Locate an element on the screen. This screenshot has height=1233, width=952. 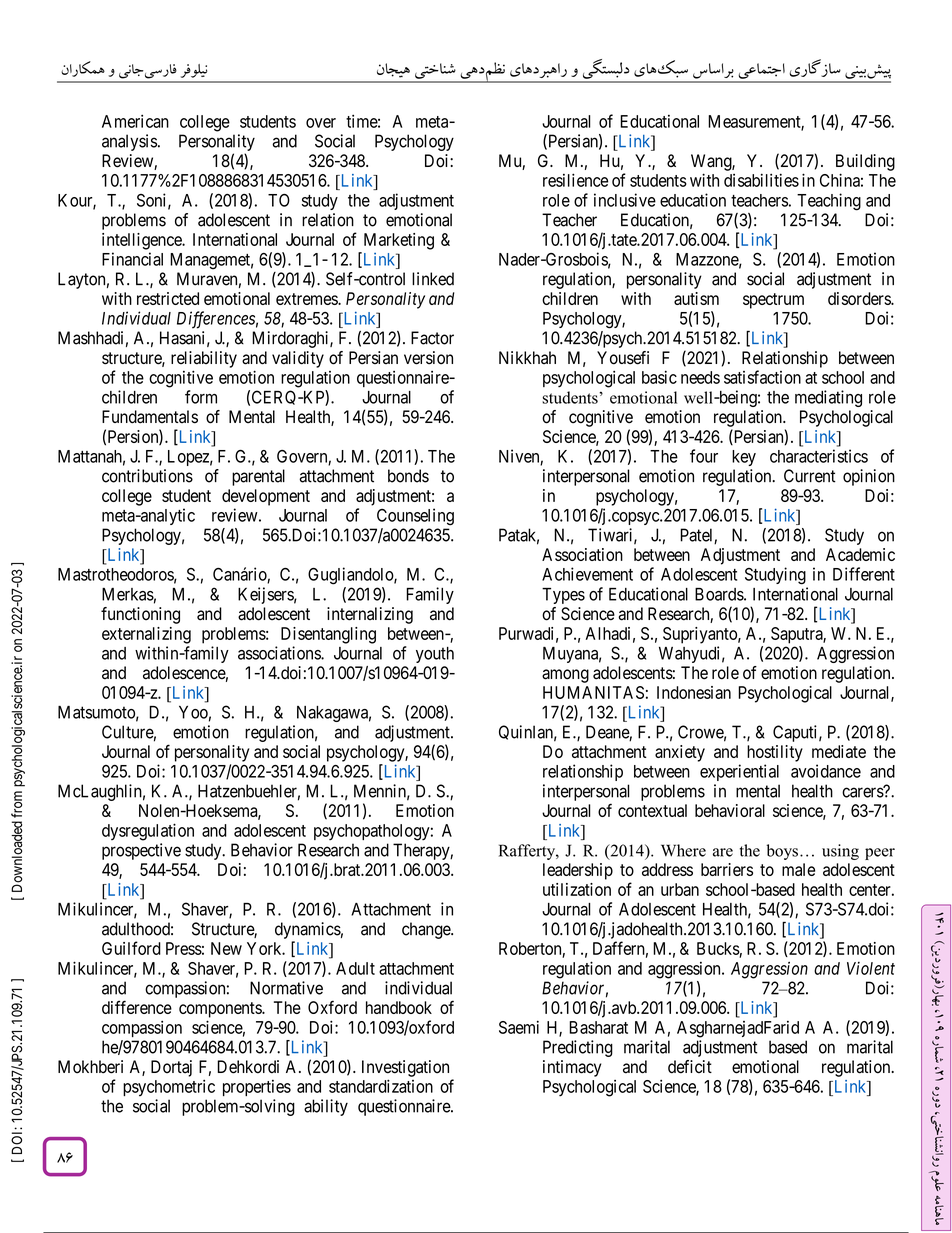
disabilities is located at coordinates (761, 180).
